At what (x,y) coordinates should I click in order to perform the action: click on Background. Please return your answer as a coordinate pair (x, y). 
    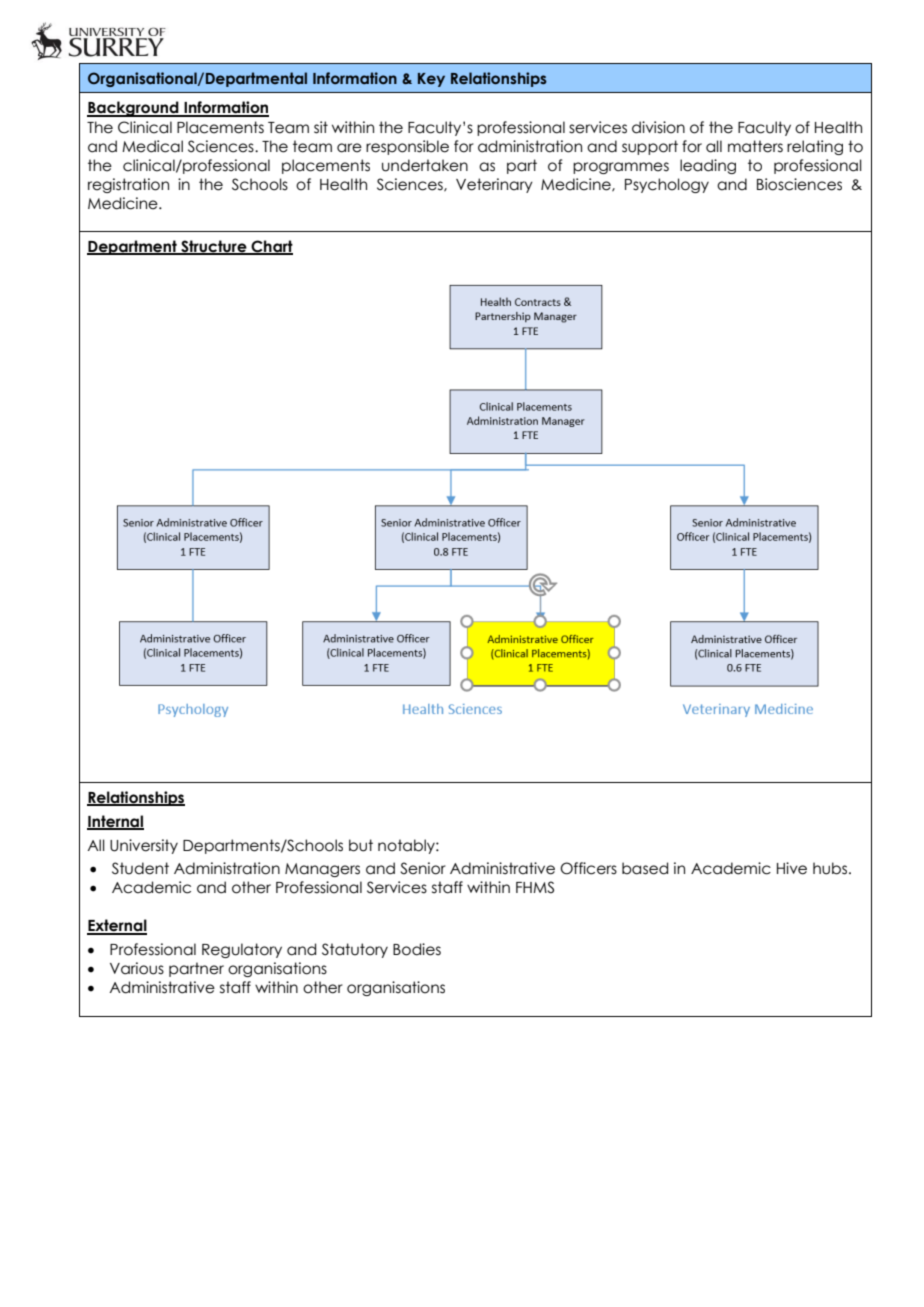
    Looking at the image, I should click on (134, 109).
